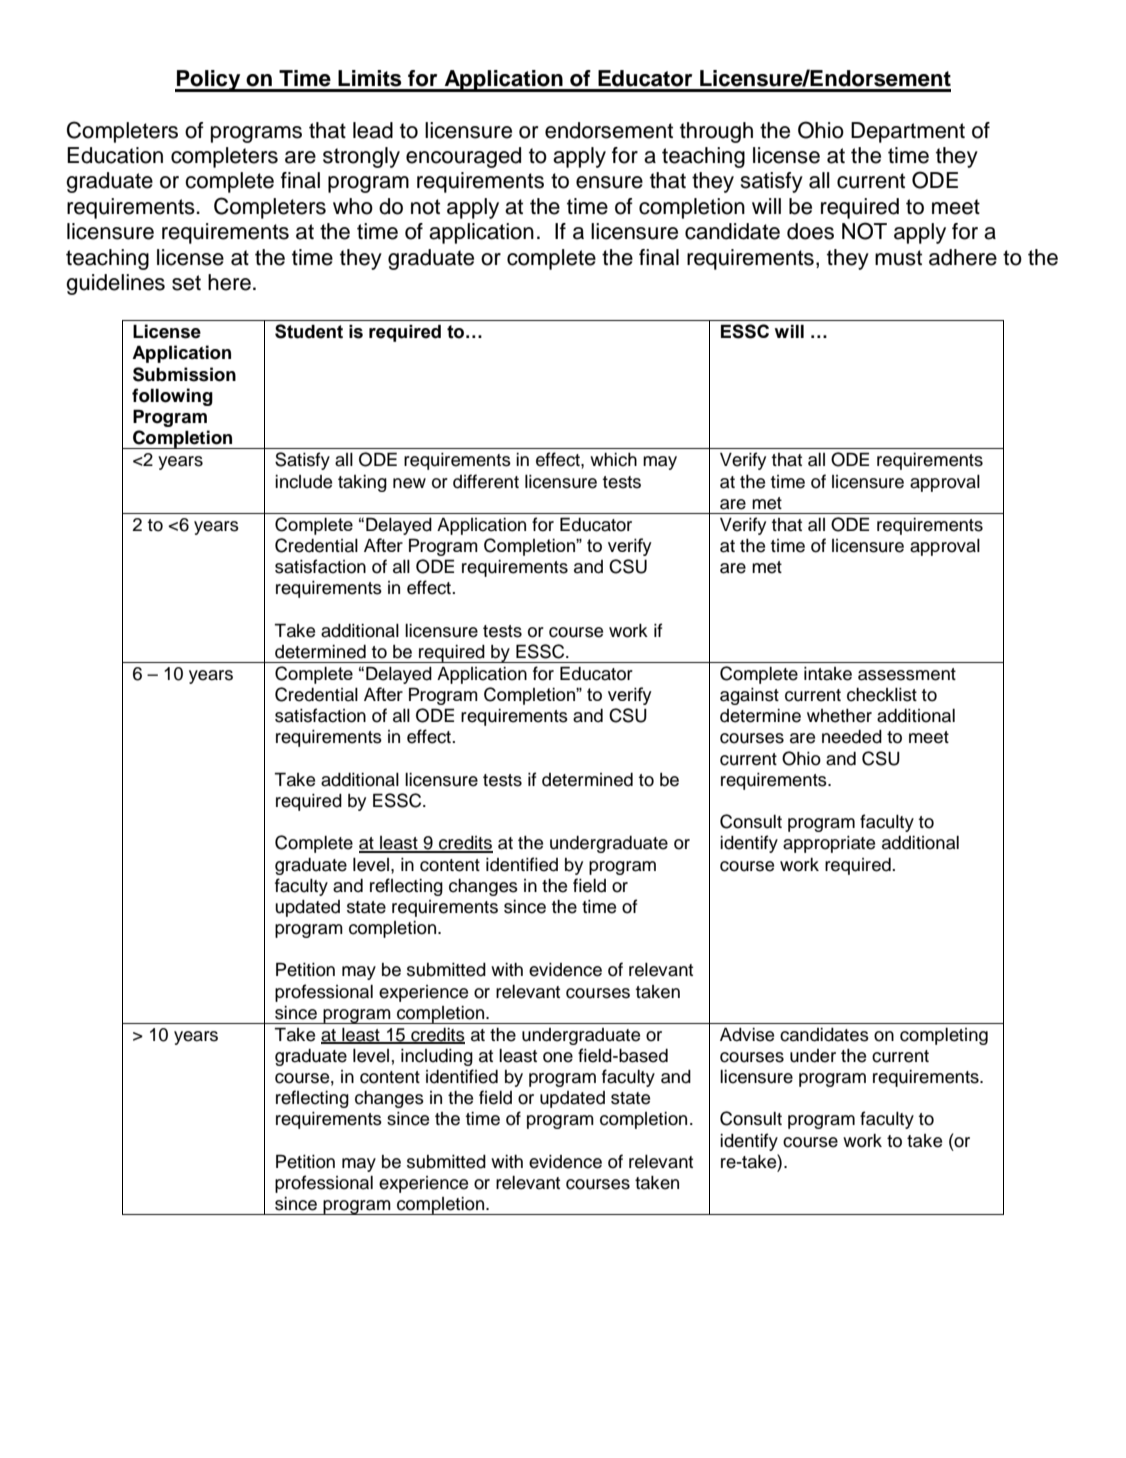  I want to click on assessment, so click(907, 674).
